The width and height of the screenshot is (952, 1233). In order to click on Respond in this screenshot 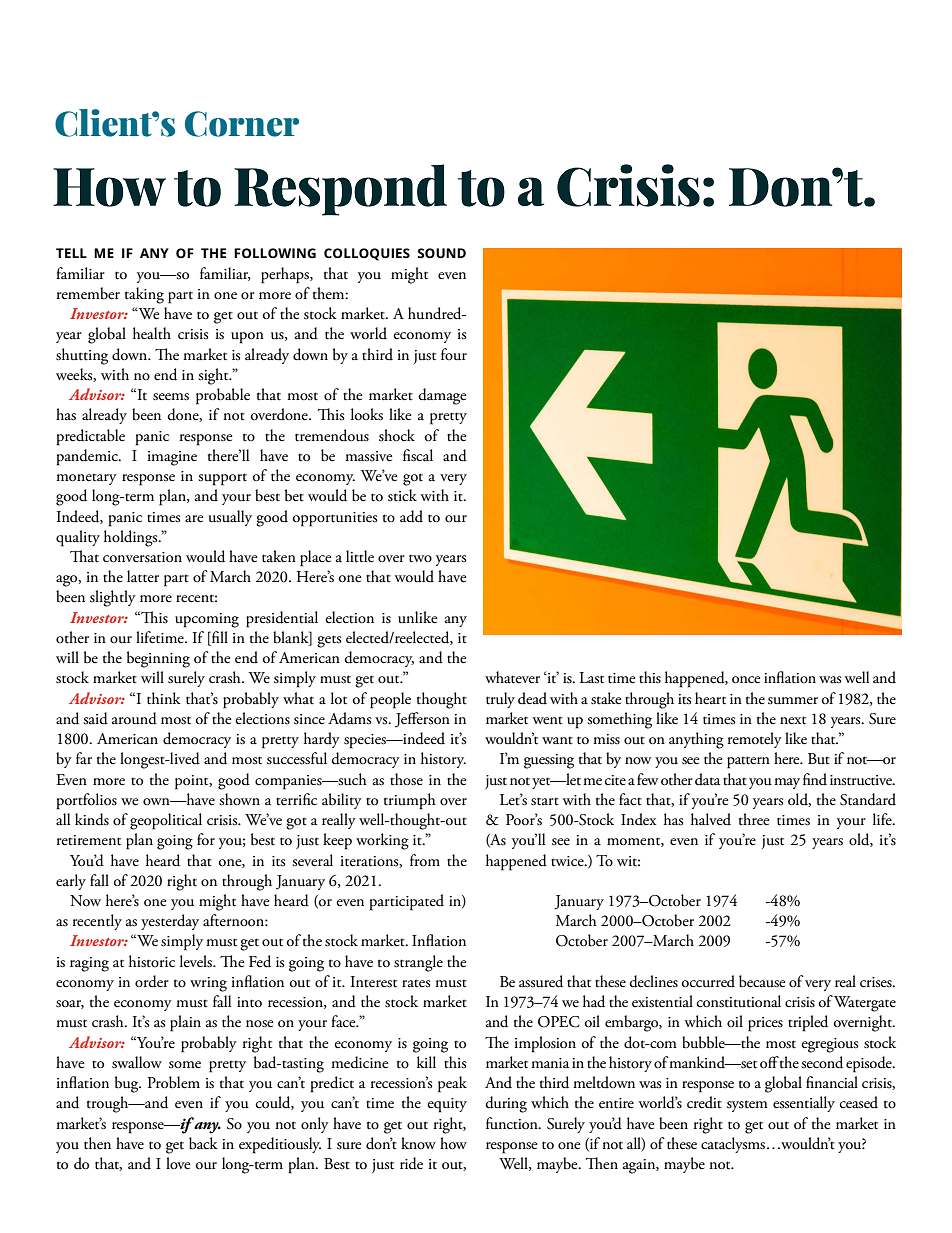, I will do `click(340, 190)`.
